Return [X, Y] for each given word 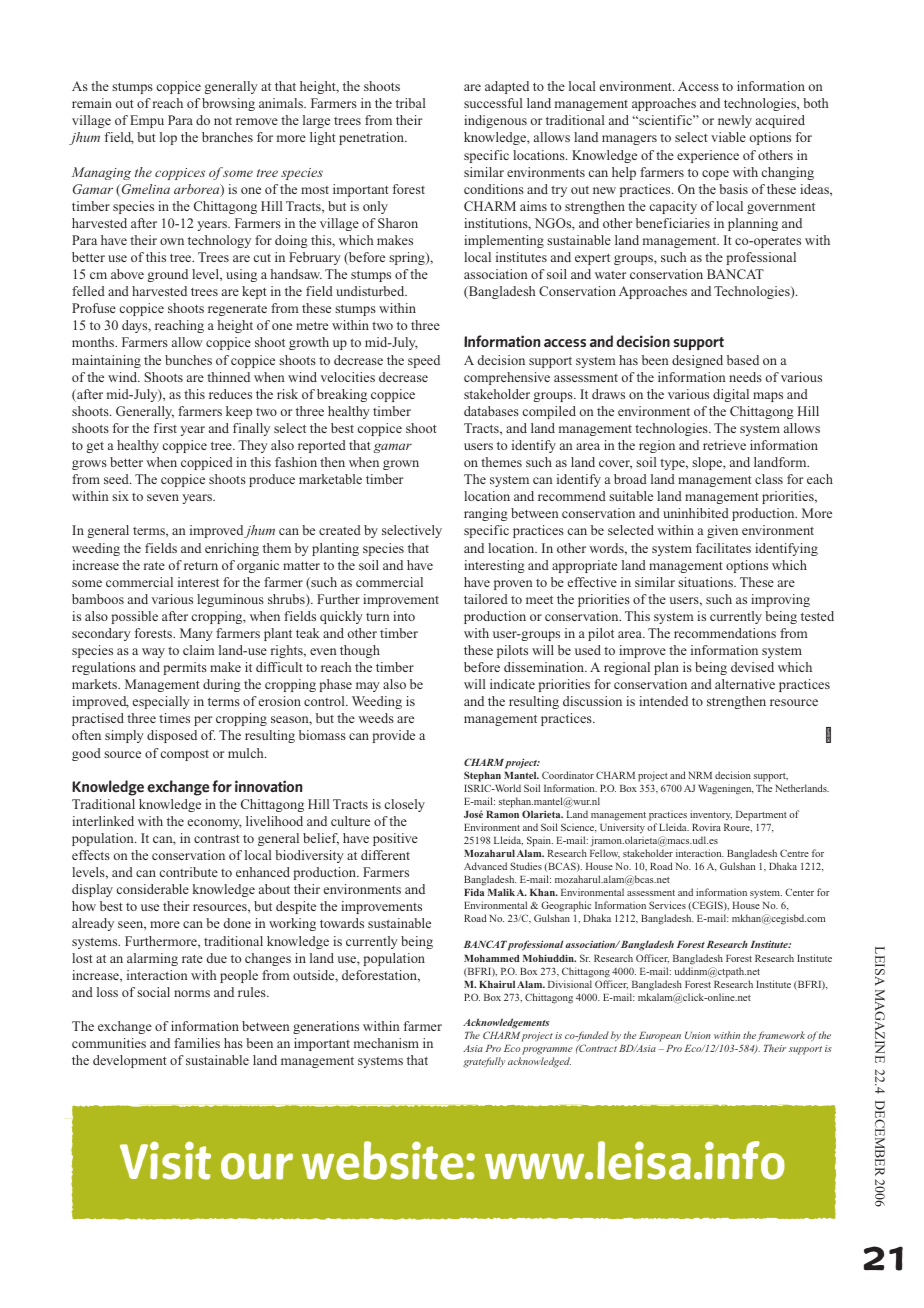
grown [401, 465]
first [165, 428]
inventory [711, 815]
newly [735, 121]
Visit [165, 1160]
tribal [411, 103]
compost [185, 755]
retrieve [724, 445]
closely [405, 805]
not [223, 121]
